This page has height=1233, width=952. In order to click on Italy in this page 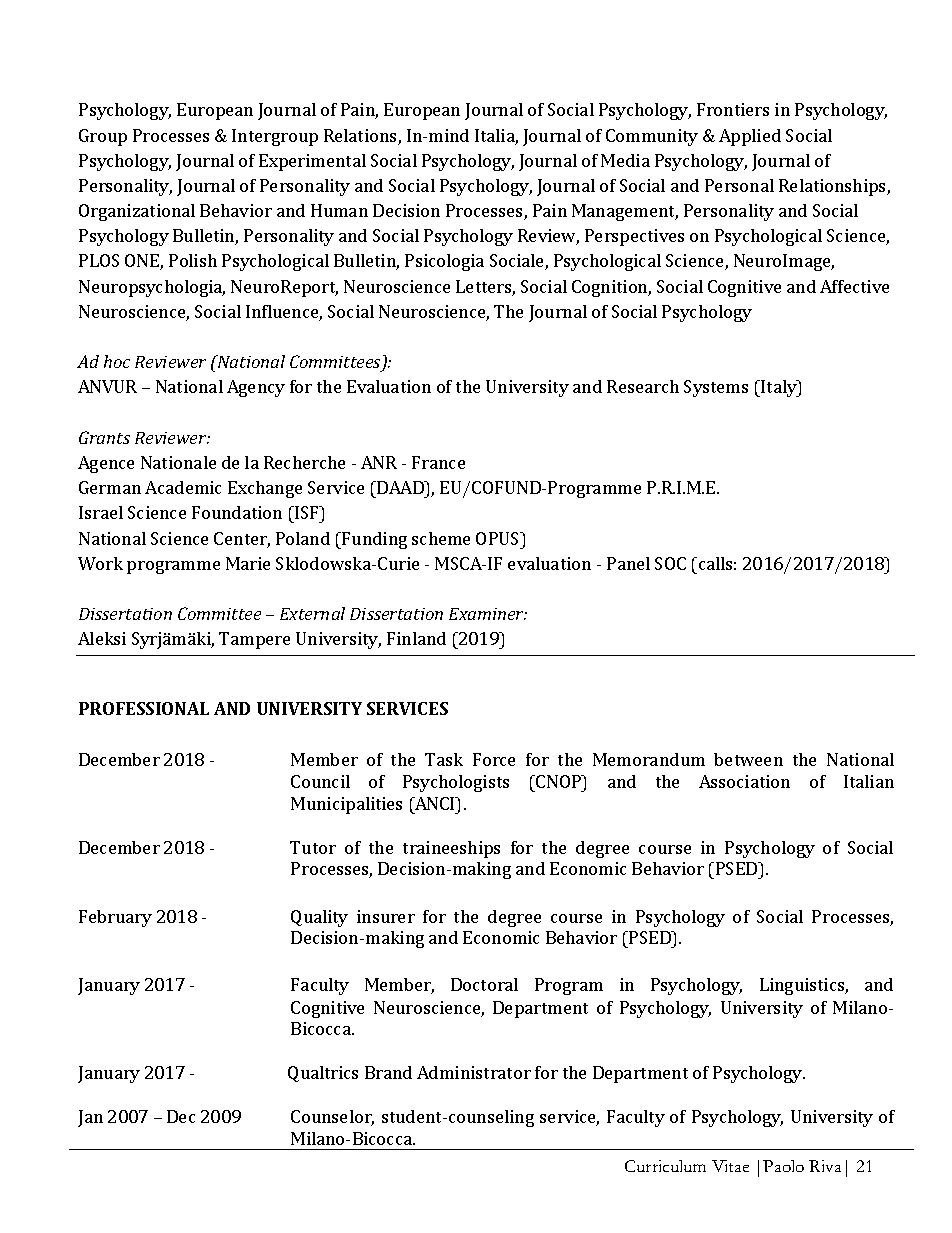, I will do `click(779, 388)`.
